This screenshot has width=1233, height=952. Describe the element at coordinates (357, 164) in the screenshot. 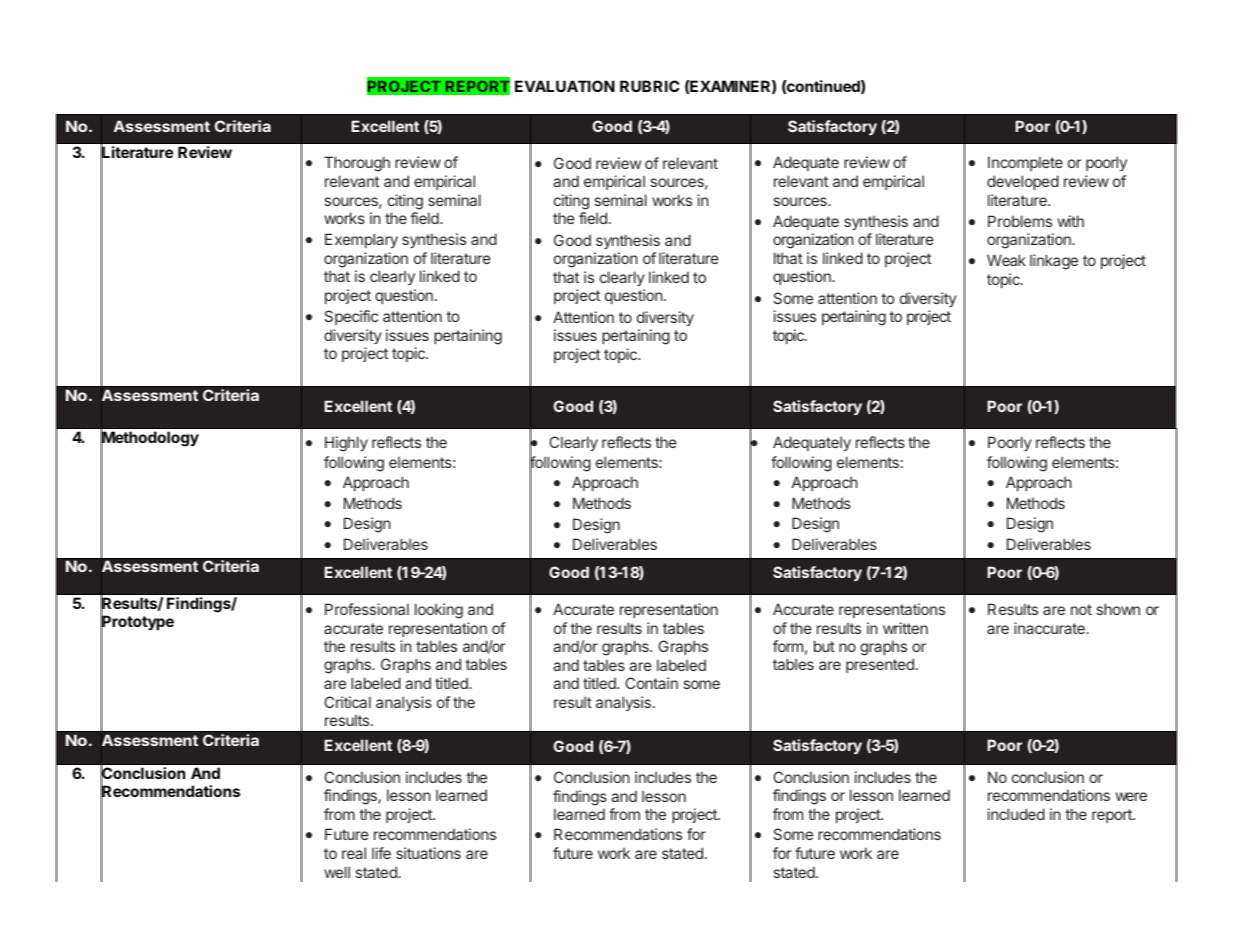

I see `Thorough` at that location.
